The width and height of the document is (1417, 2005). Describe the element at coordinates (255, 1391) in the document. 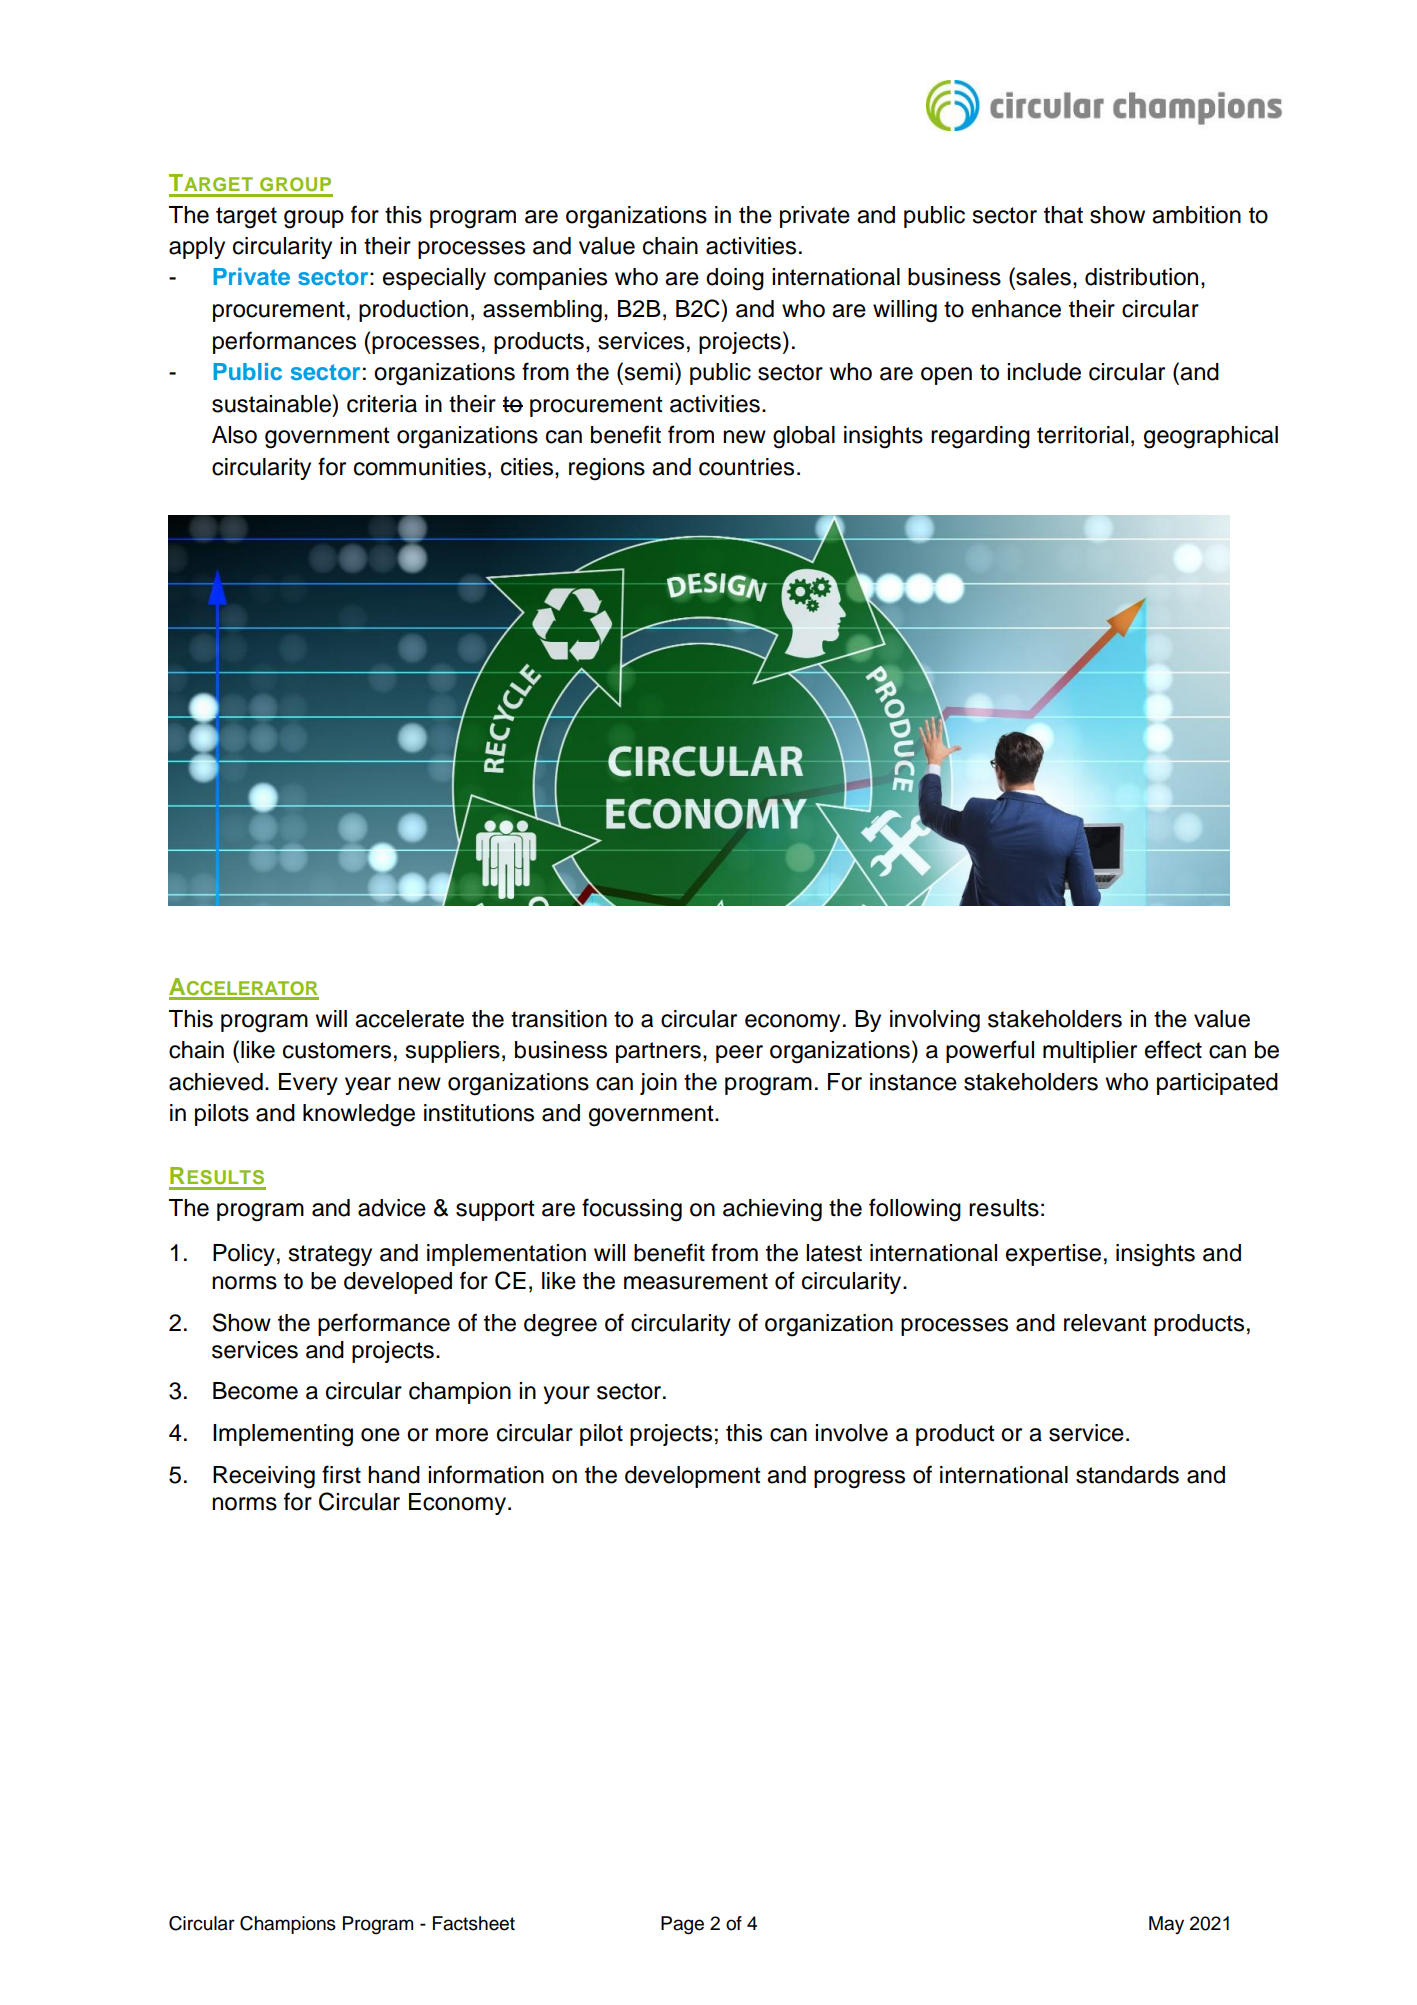

I see `Become` at that location.
